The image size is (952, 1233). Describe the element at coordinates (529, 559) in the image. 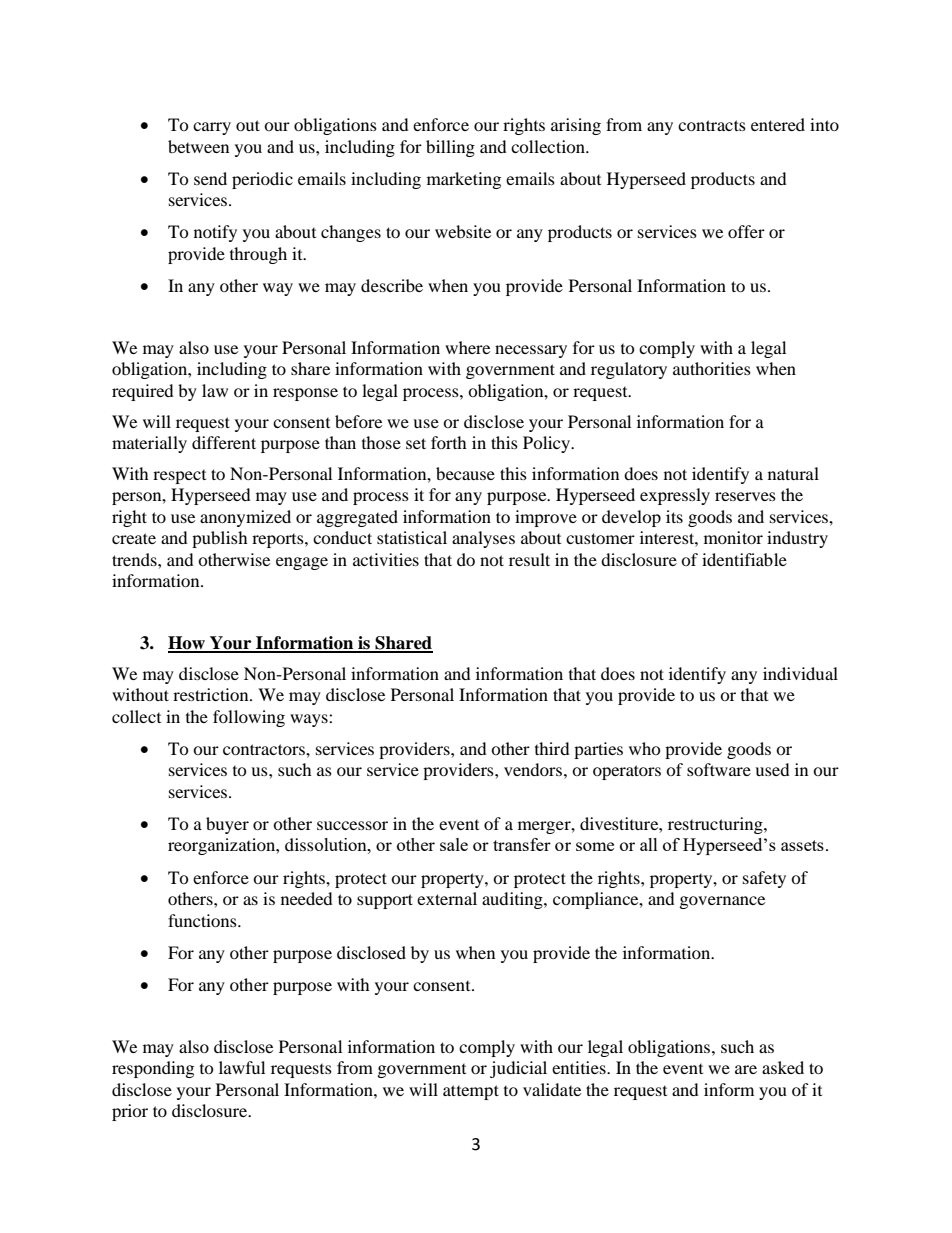

I see `result` at that location.
